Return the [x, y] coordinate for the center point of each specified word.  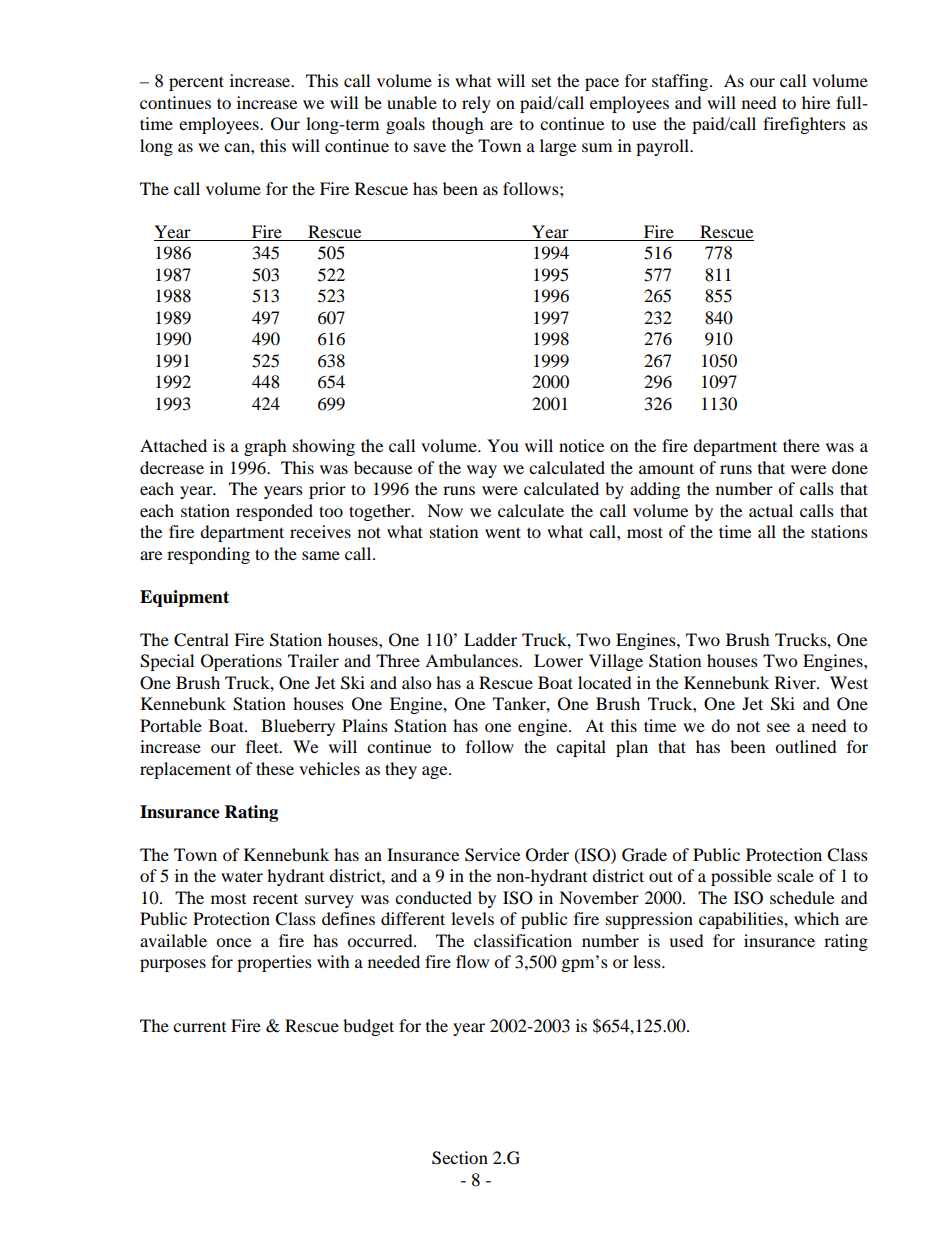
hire [816, 102]
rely [476, 104]
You [503, 445]
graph [265, 447]
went [503, 532]
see [778, 727]
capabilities [742, 920]
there [801, 445]
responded [274, 512]
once [233, 942]
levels [472, 918]
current [199, 1027]
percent [196, 83]
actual [771, 510]
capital [581, 748]
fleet [263, 746]
